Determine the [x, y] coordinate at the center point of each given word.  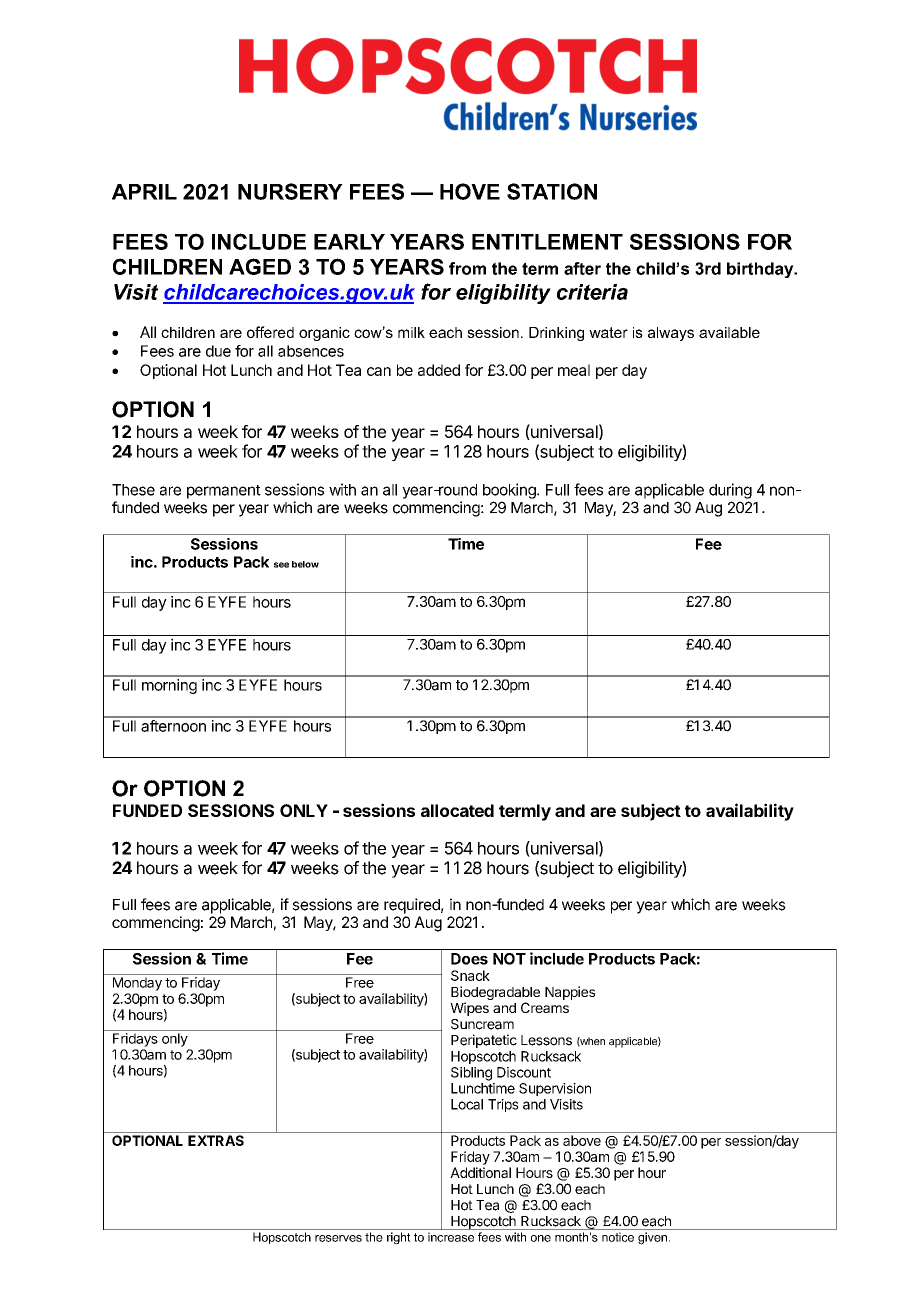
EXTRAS [216, 1140]
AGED [260, 266]
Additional [480, 1172]
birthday [761, 270]
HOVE [470, 191]
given [652, 1238]
